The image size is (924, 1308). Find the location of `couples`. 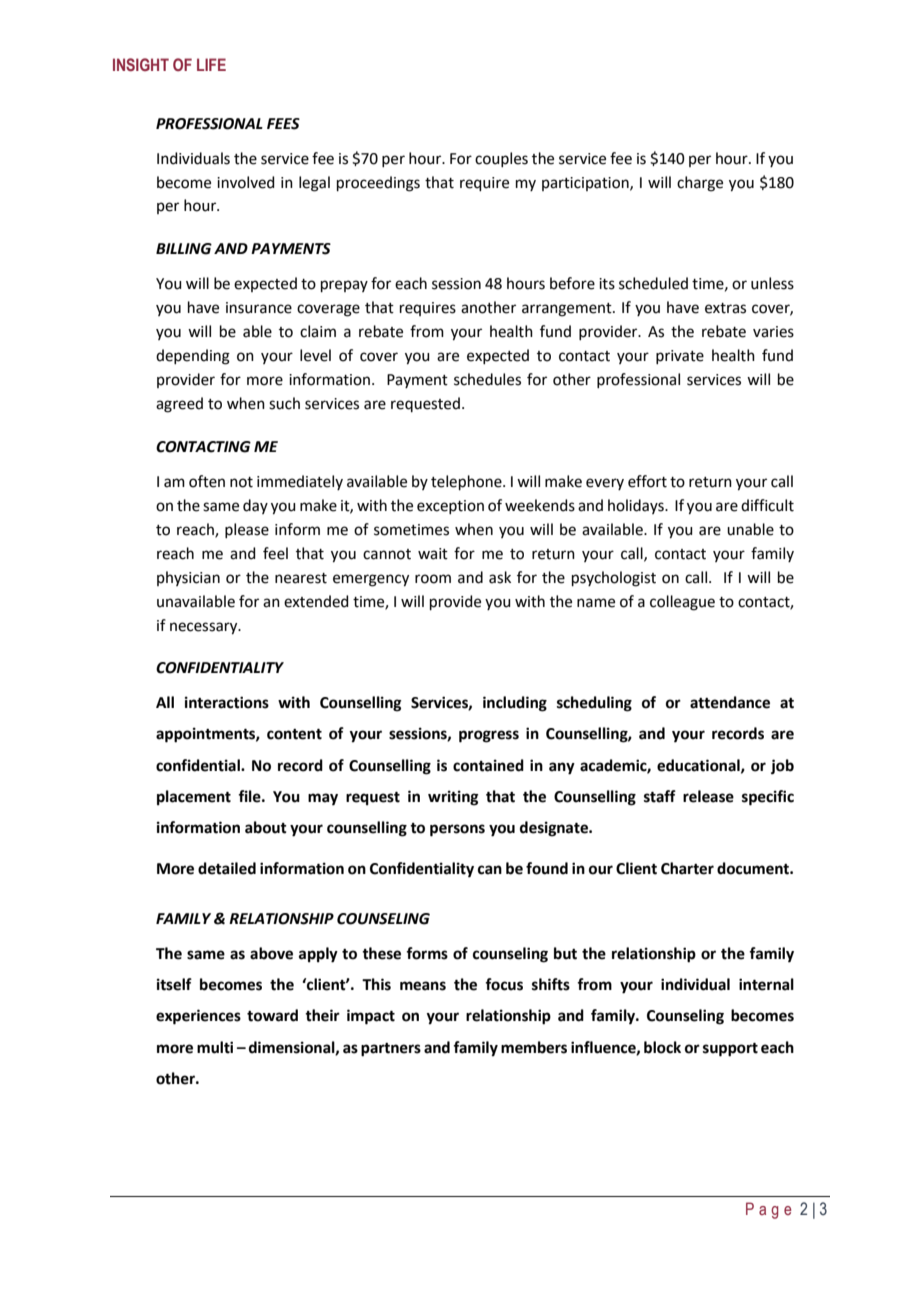

couples is located at coordinates (501, 159).
